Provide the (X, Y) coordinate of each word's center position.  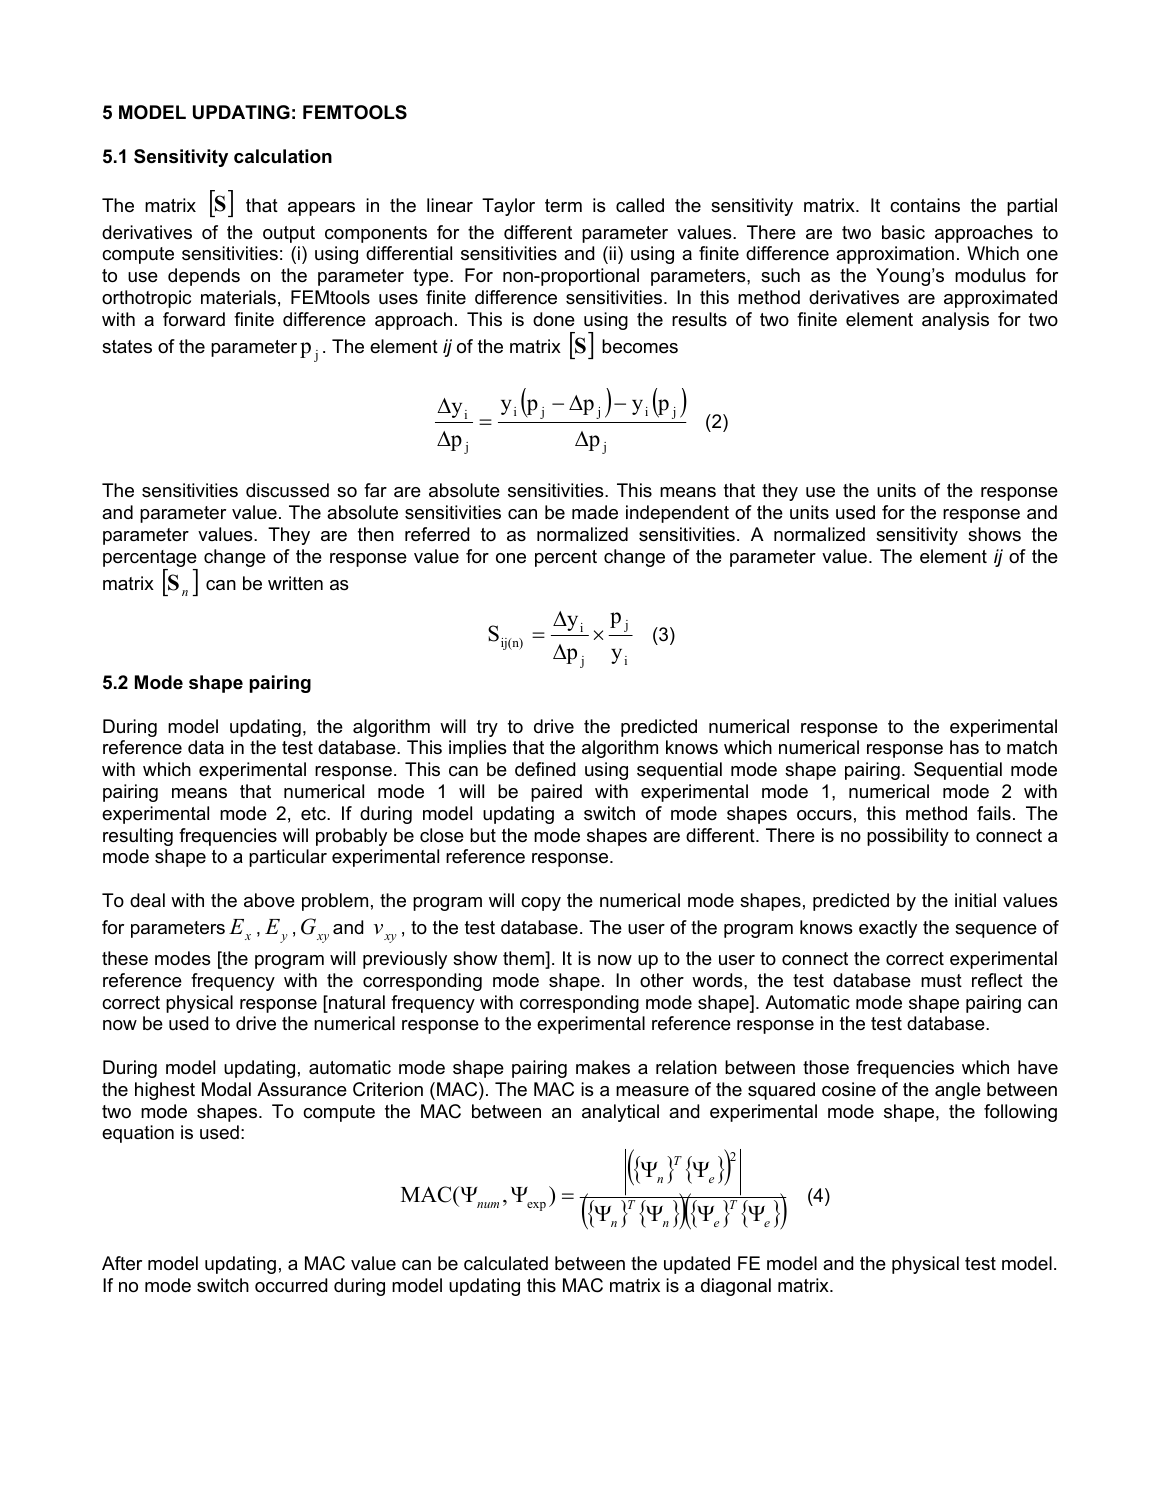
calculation (283, 156)
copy (541, 904)
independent (677, 514)
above (269, 900)
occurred (291, 1285)
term (563, 205)
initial (975, 900)
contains (925, 205)
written (295, 583)
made (595, 512)
